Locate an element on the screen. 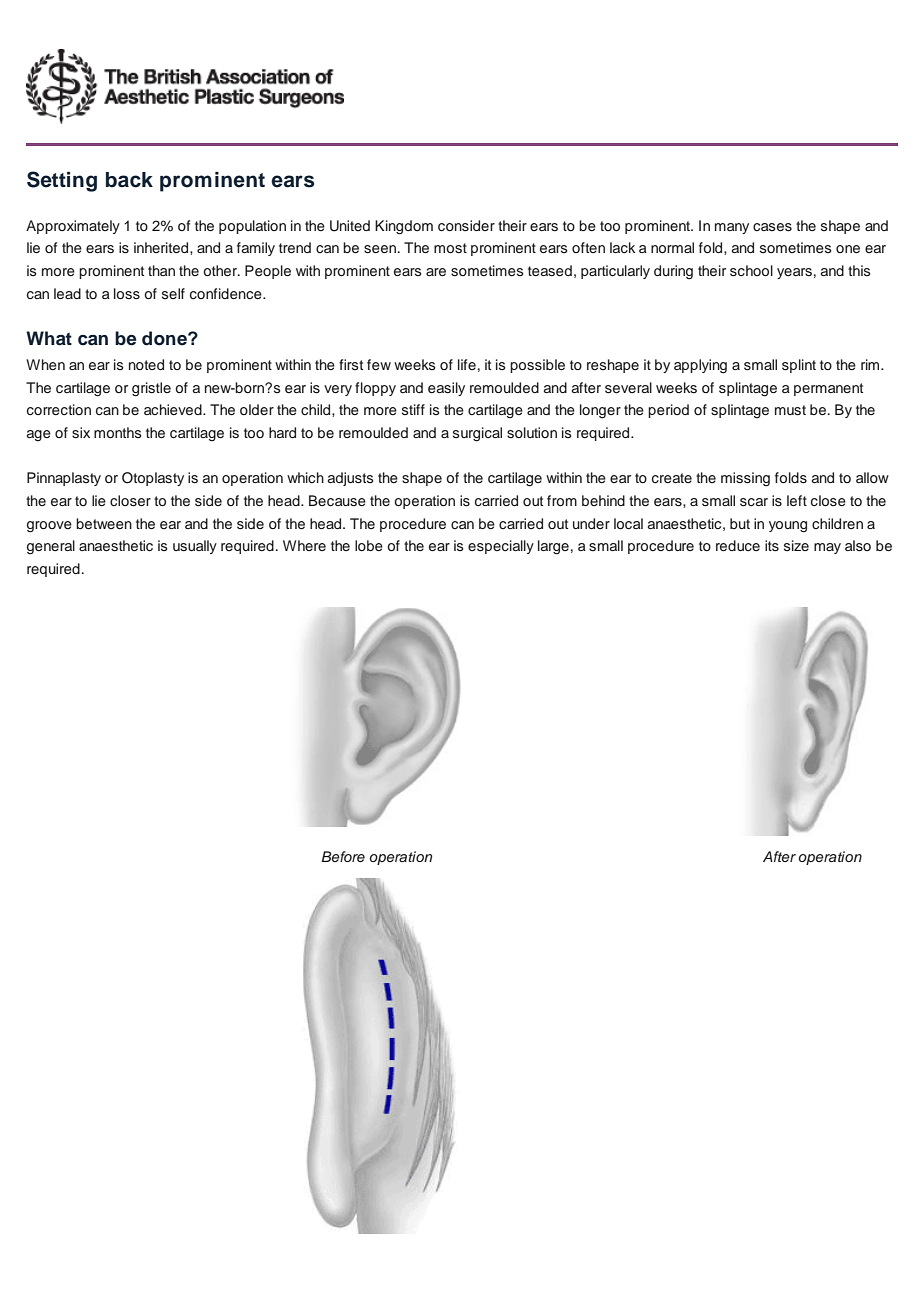 The width and height of the screenshot is (924, 1308). must is located at coordinates (790, 410).
